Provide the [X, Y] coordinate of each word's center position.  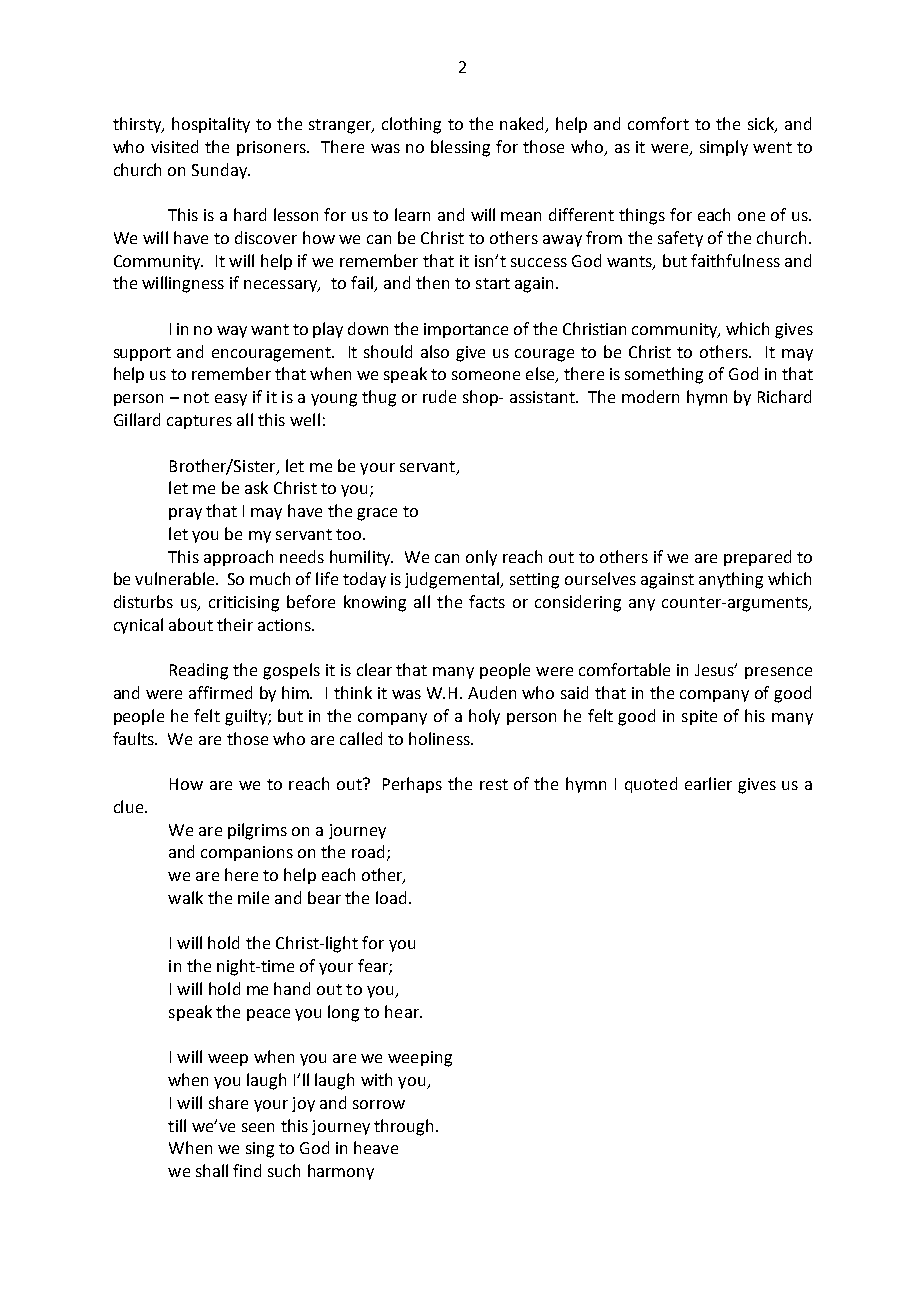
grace [377, 514]
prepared [757, 558]
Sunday [221, 171]
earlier [708, 783]
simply [724, 148]
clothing [411, 125]
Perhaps [412, 785]
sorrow [379, 1104]
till [177, 1125]
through [405, 1127]
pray [185, 514]
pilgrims [257, 831]
